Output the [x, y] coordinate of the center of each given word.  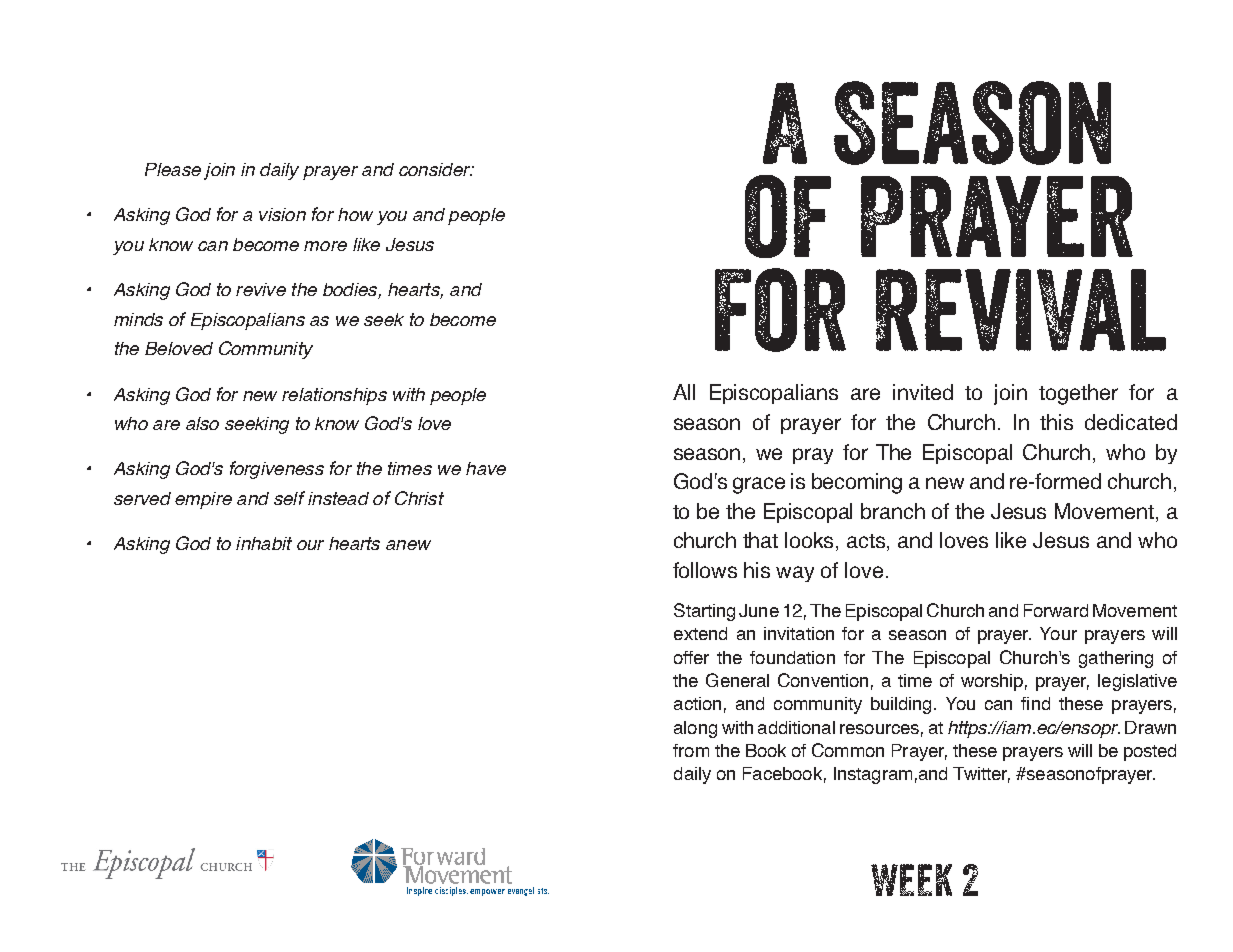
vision [282, 214]
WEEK [911, 880]
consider [435, 169]
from [691, 750]
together [1078, 394]
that [760, 540]
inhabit [264, 543]
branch [893, 511]
